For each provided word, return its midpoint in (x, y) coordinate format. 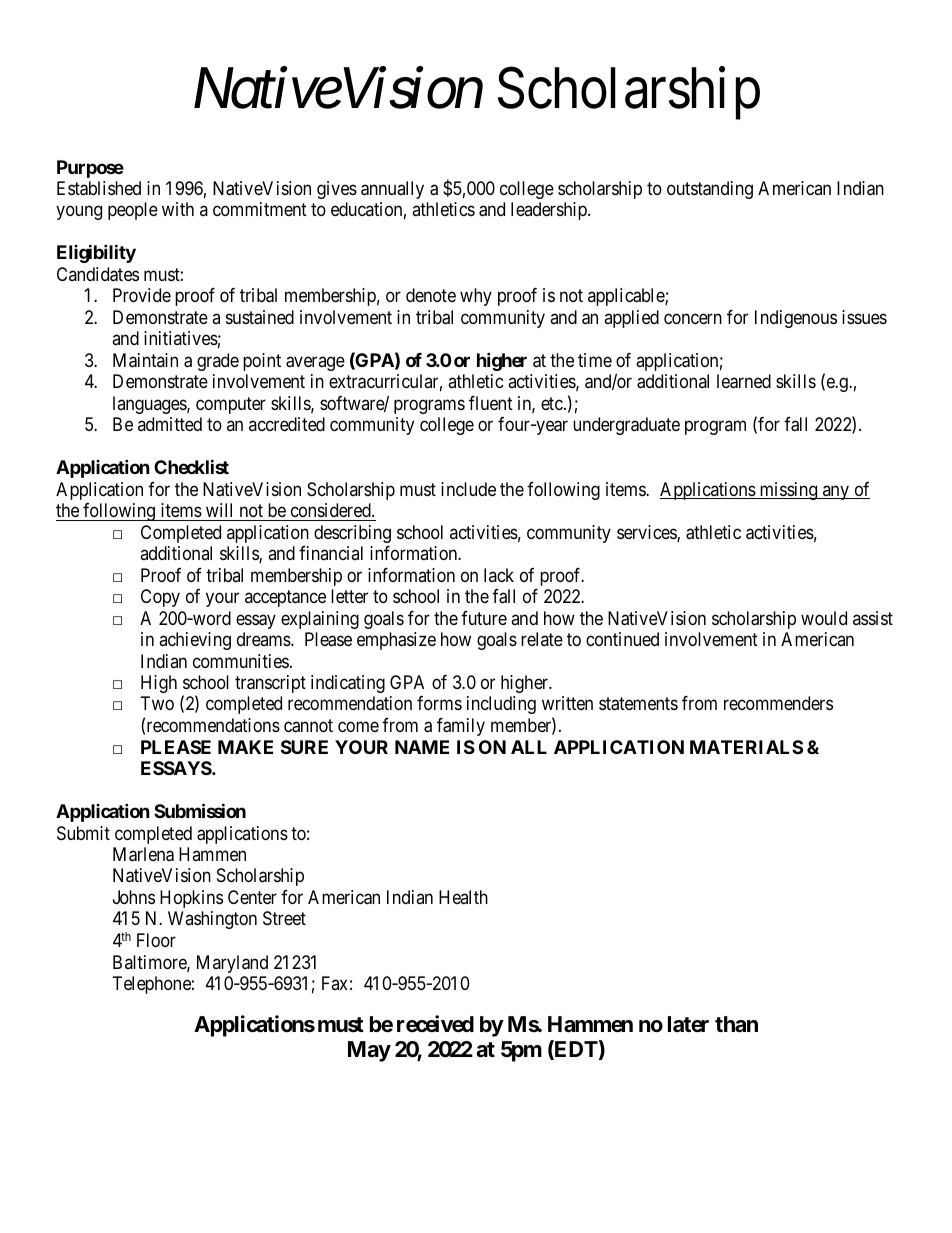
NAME (422, 747)
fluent (491, 403)
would (824, 618)
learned (744, 381)
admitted (170, 424)
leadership (550, 211)
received (435, 1024)
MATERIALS (746, 747)
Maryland (232, 964)
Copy (160, 598)
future (484, 618)
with (178, 209)
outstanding (710, 190)
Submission (200, 810)
